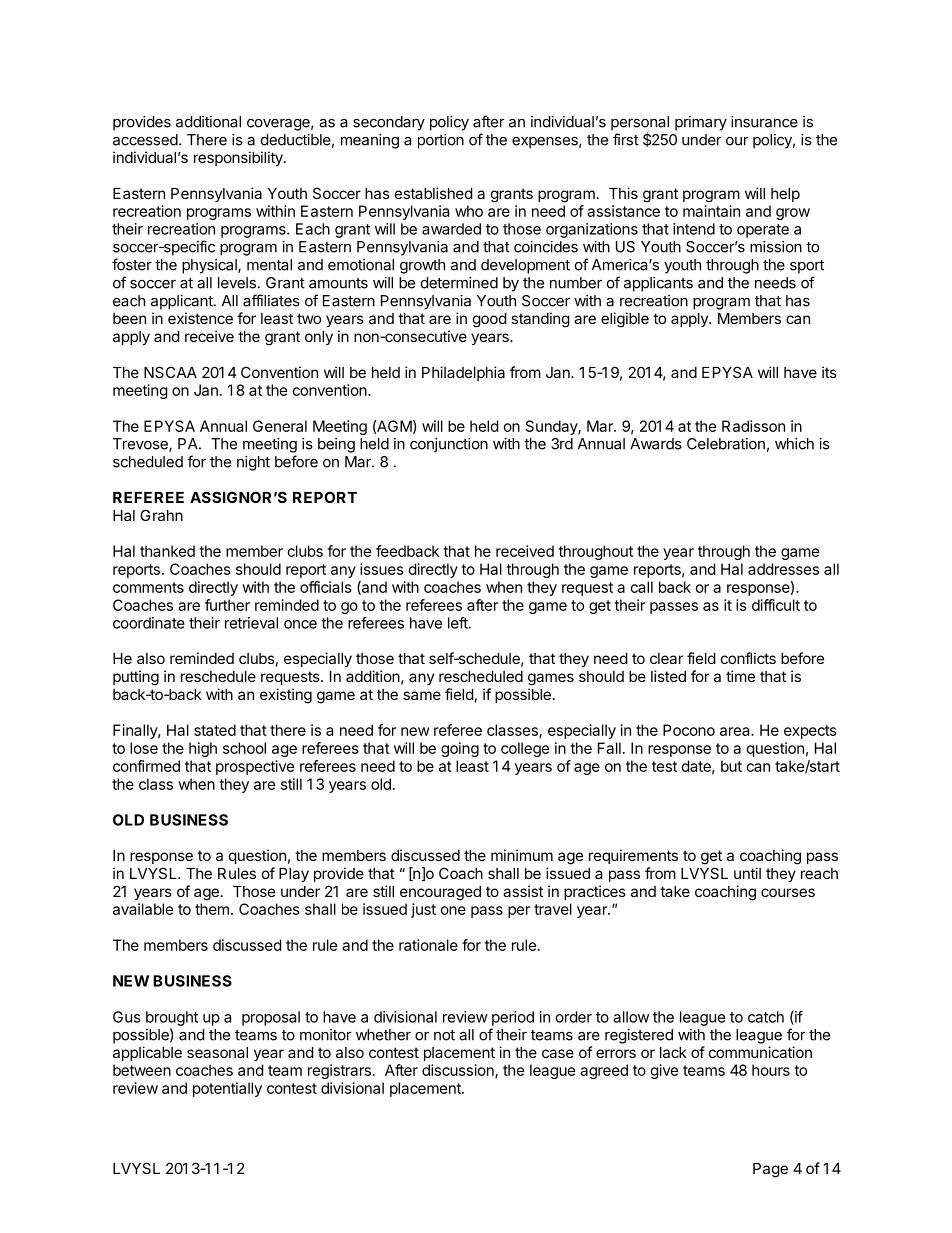 This screenshot has width=952, height=1233. What do you see at coordinates (764, 122) in the screenshot?
I see `insurance` at bounding box center [764, 122].
